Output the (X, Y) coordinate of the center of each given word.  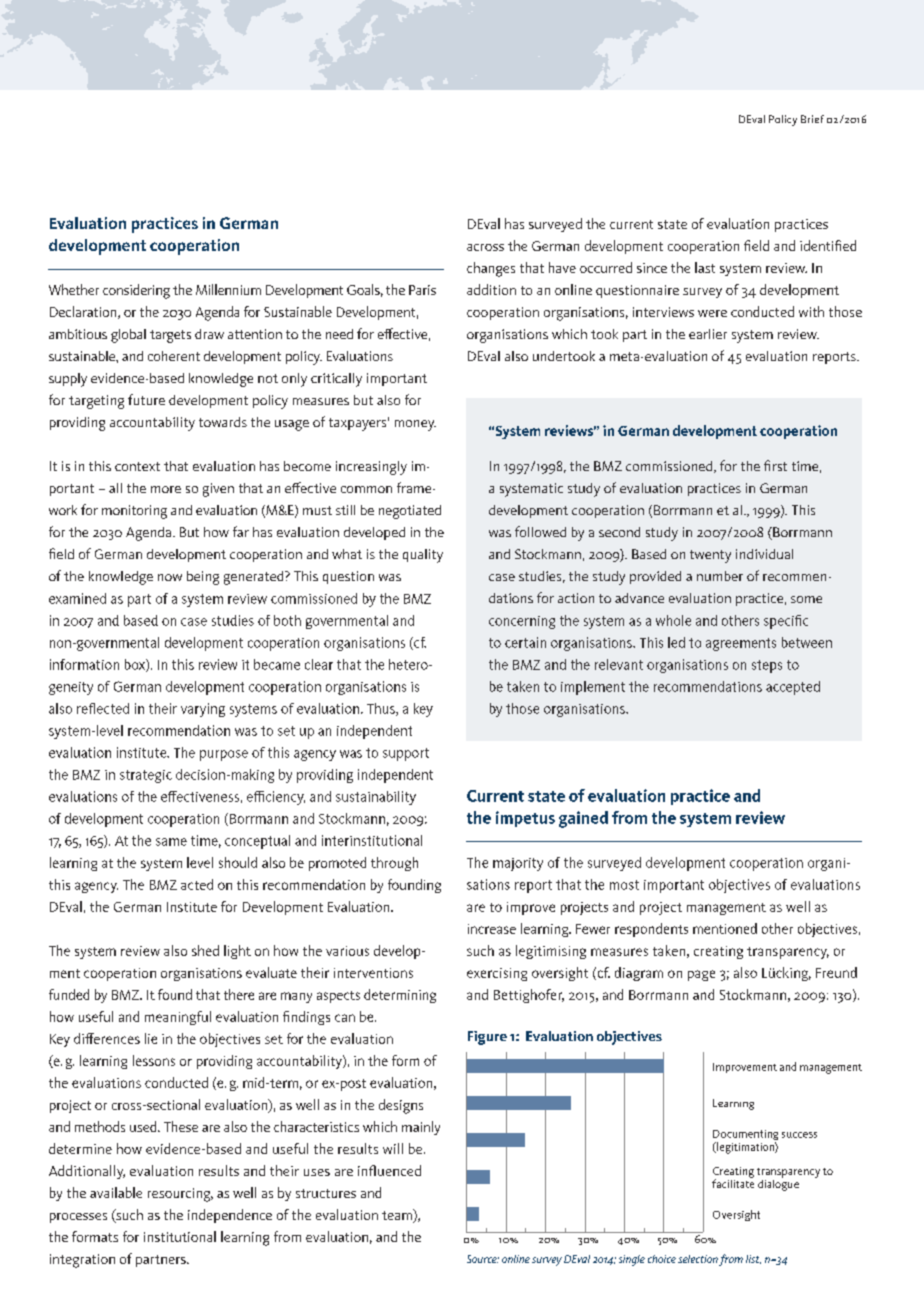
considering (136, 291)
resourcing (180, 1195)
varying (203, 710)
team (398, 1216)
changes (491, 269)
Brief (812, 119)
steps (767, 666)
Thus (382, 709)
